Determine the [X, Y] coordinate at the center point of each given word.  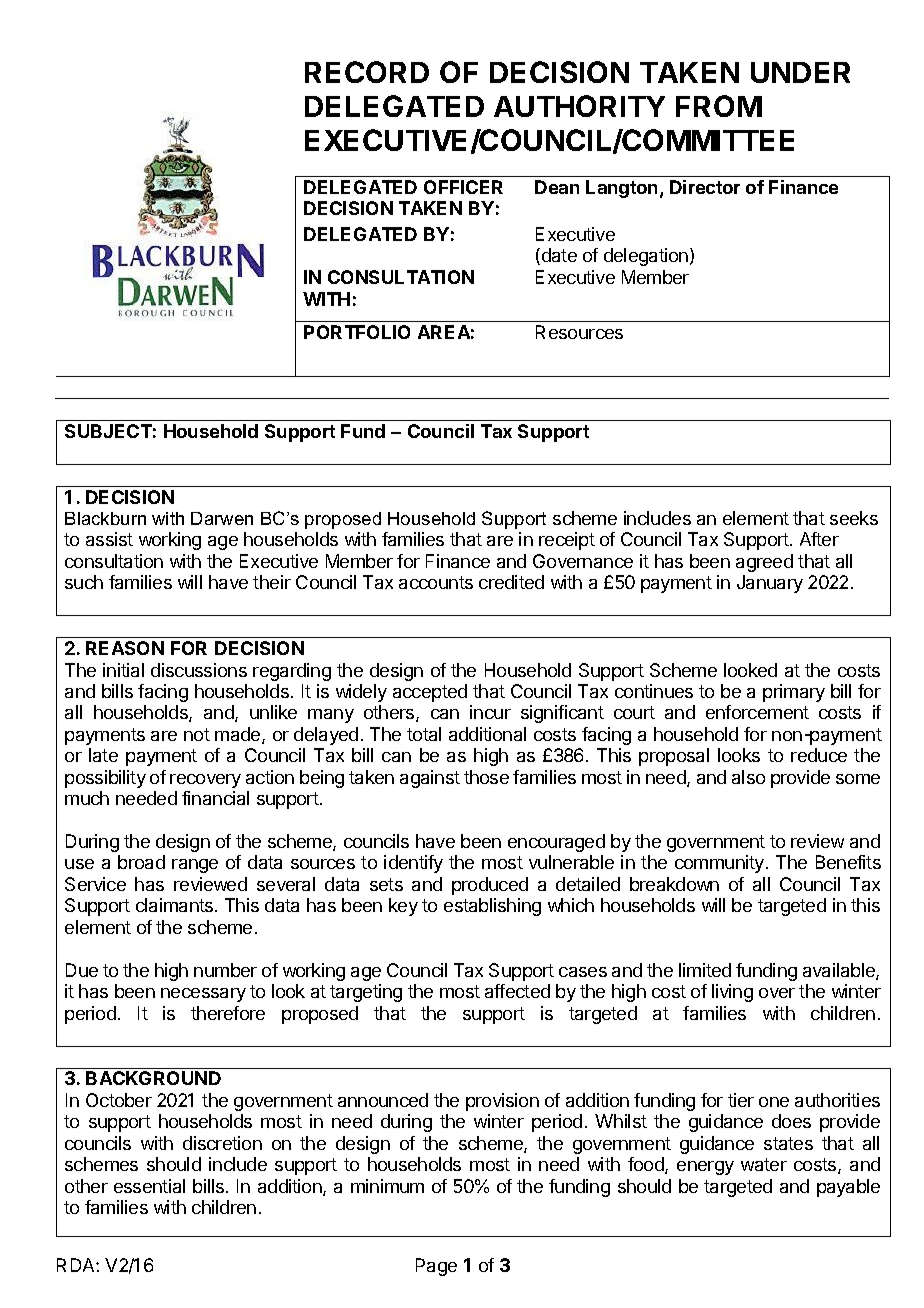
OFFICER [463, 187]
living [732, 993]
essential [149, 1186]
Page [436, 1267]
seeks [854, 518]
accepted [430, 693]
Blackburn [105, 518]
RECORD [367, 72]
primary [794, 693]
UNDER [800, 72]
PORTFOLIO [357, 332]
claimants [176, 905]
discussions [199, 670]
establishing [492, 907]
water [764, 1164]
